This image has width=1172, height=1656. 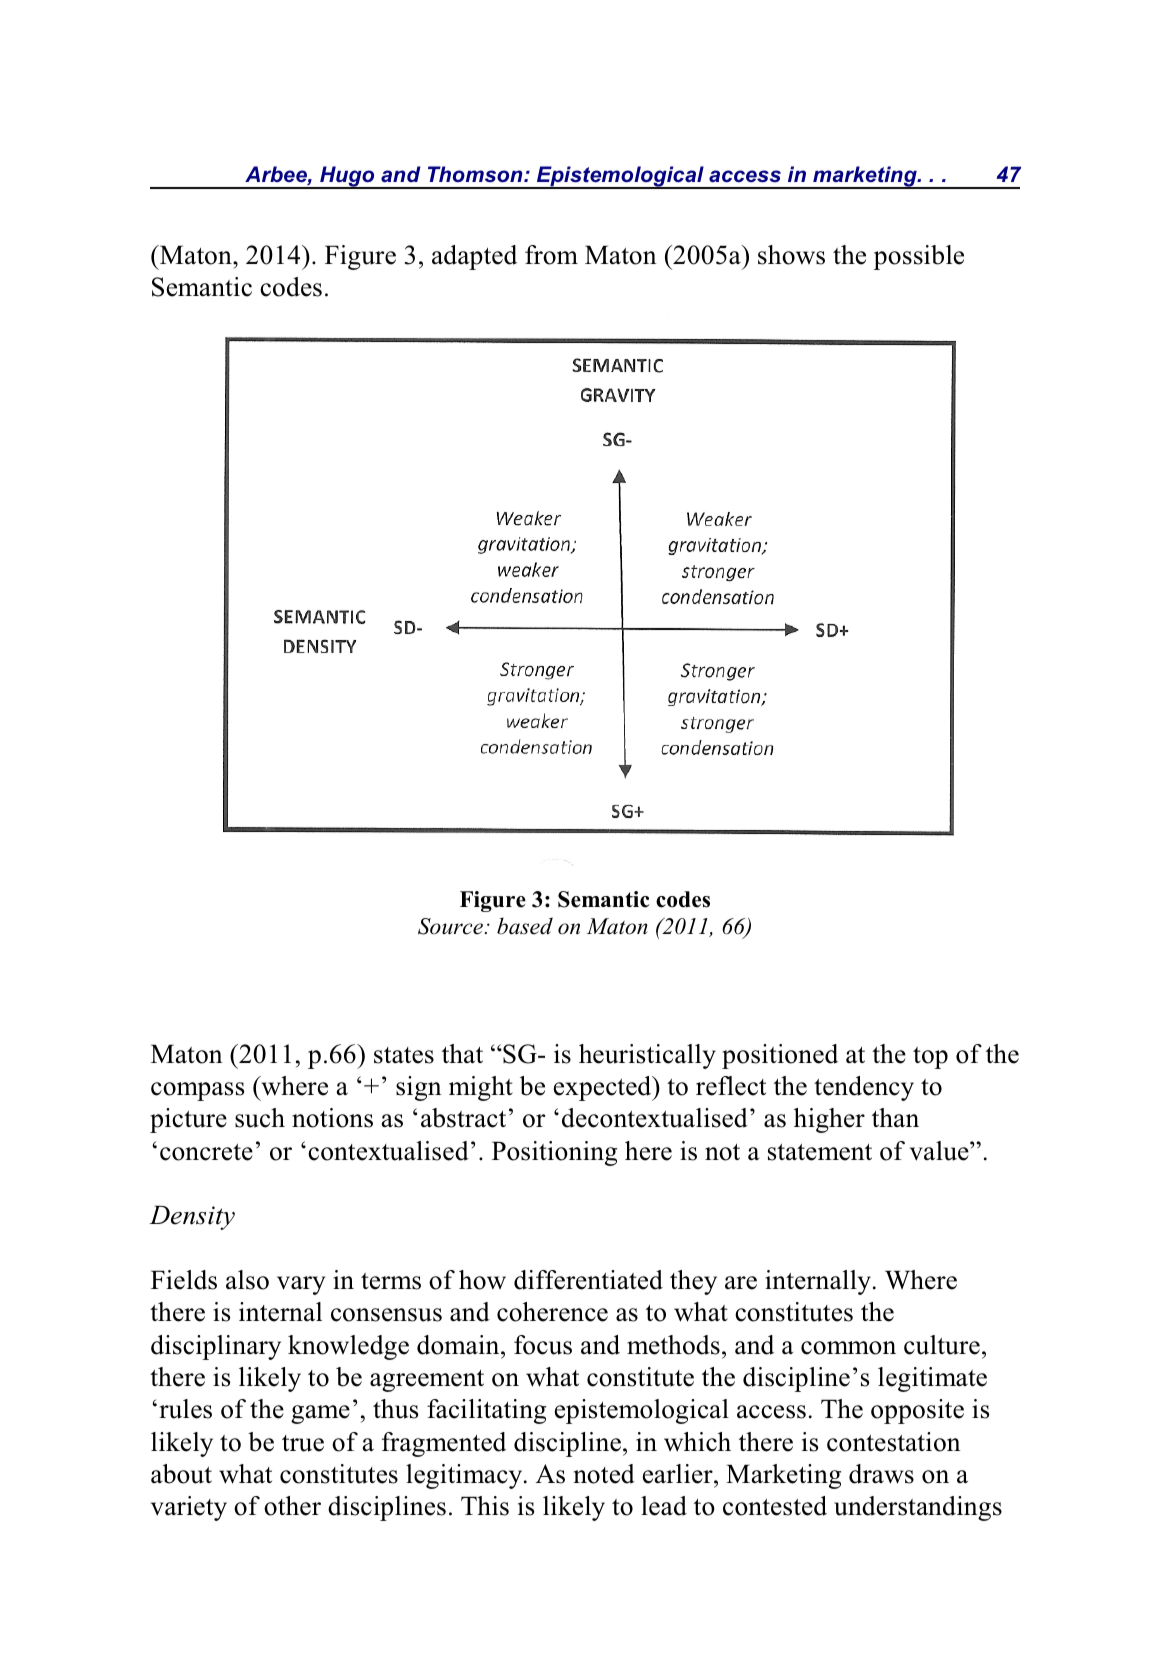 What do you see at coordinates (347, 177) in the image?
I see `Hugo` at bounding box center [347, 177].
